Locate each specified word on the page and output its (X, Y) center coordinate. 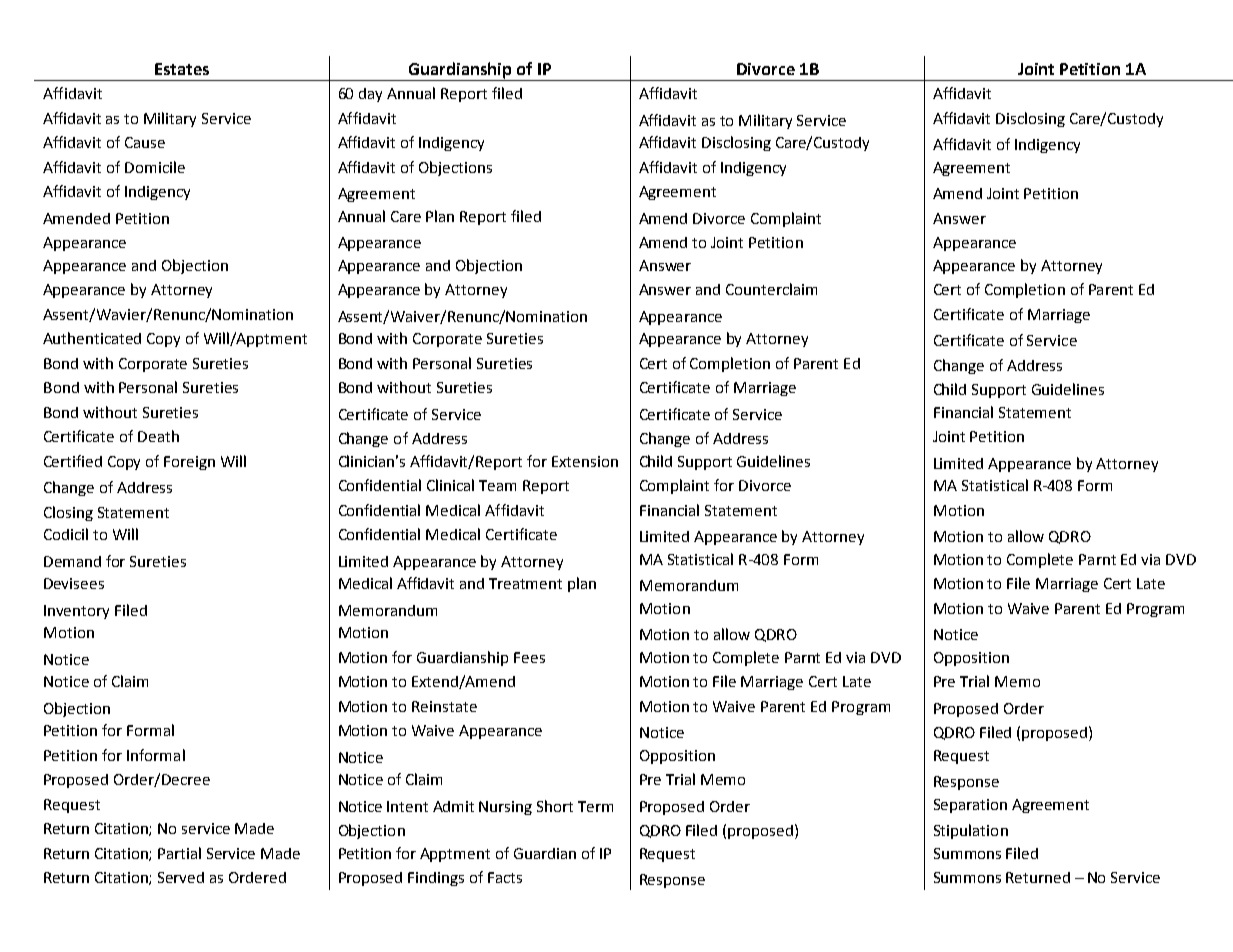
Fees (529, 657)
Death (158, 436)
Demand (72, 561)
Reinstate (444, 706)
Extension (585, 461)
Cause (145, 142)
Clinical (450, 485)
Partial (179, 853)
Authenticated (92, 338)
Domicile (155, 167)
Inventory (76, 612)
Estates (182, 69)
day (370, 95)
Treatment (525, 583)
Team (497, 485)
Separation (970, 806)
